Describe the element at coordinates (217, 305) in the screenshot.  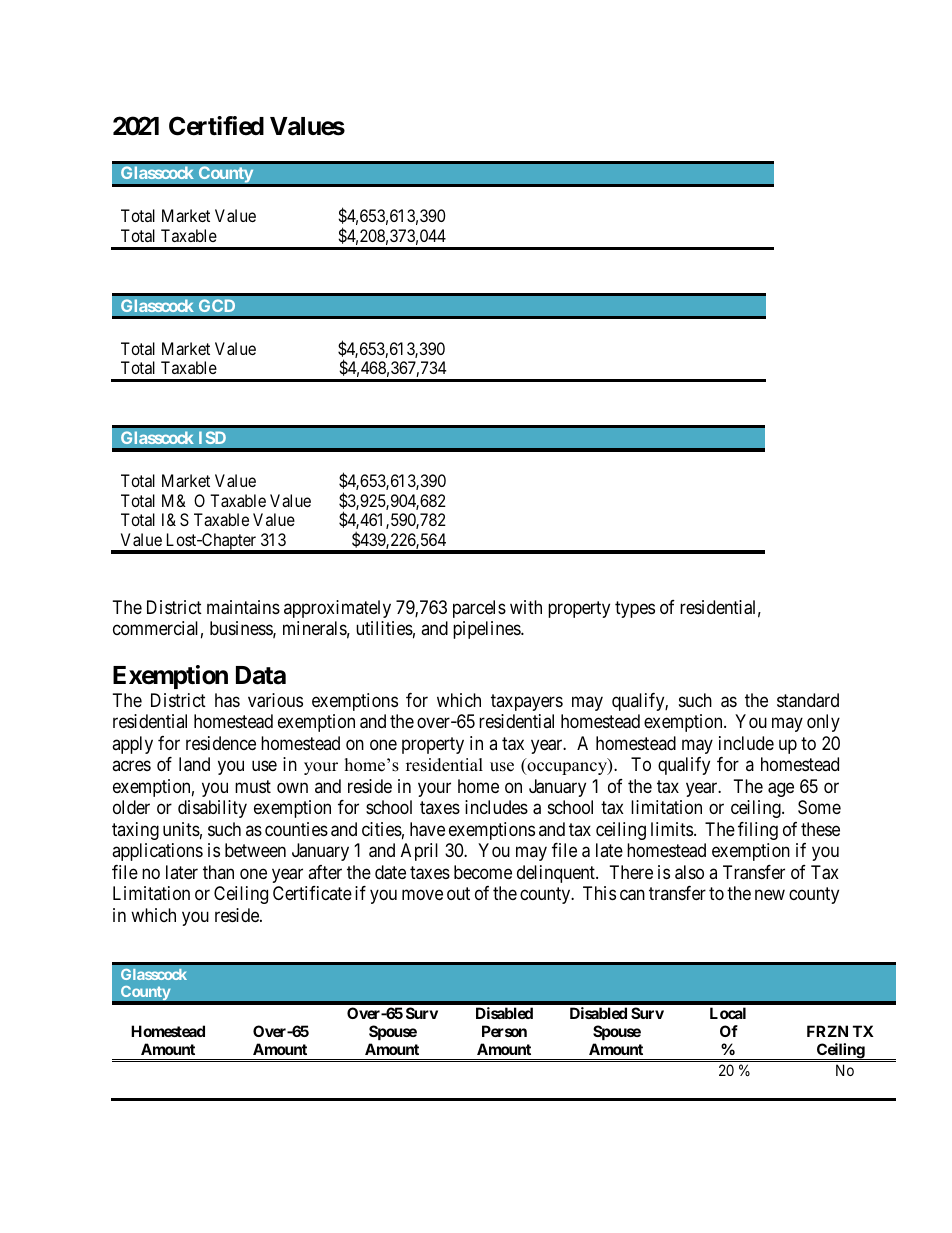
I see `GCD` at that location.
